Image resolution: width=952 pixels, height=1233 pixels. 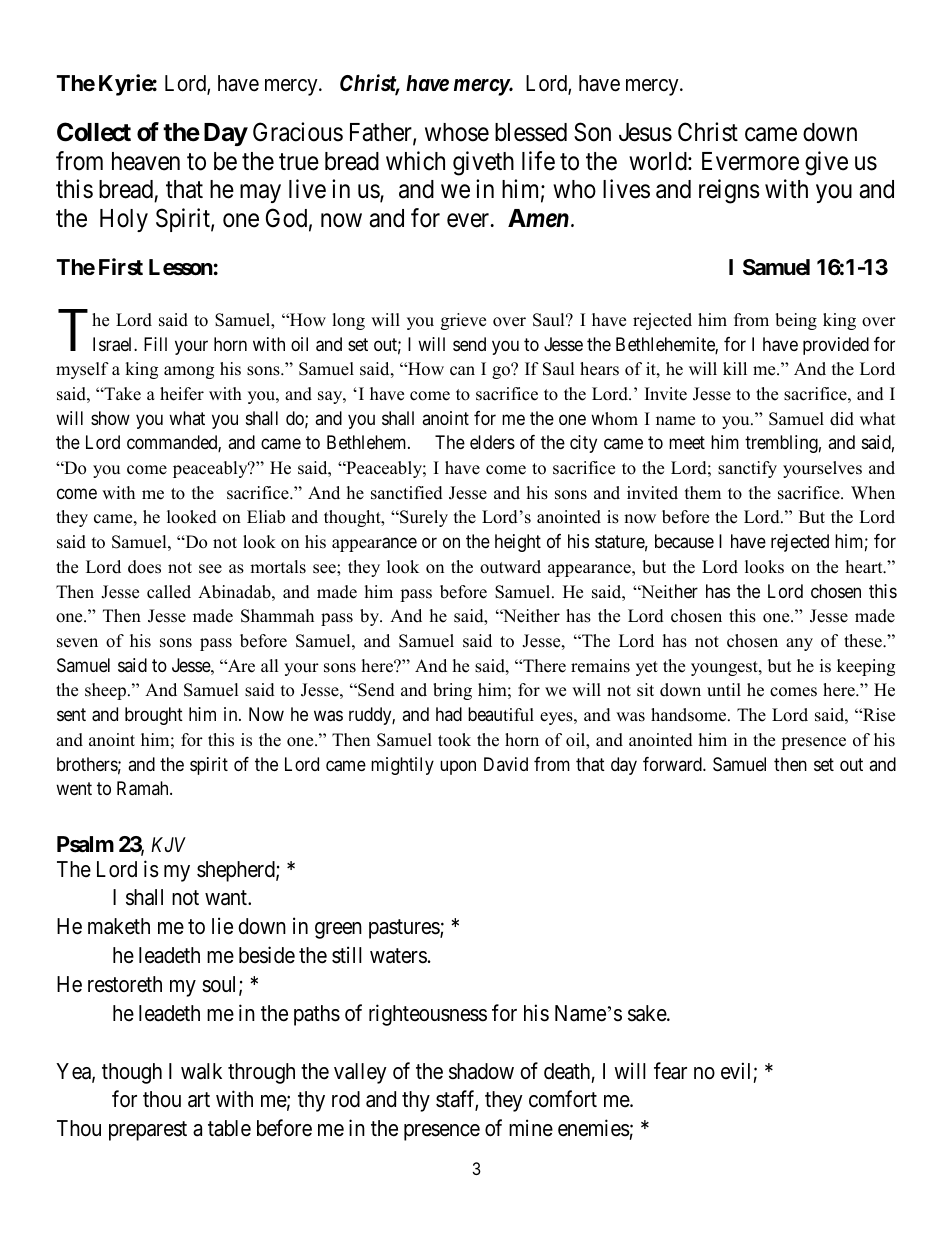 I want to click on whose, so click(x=457, y=132).
